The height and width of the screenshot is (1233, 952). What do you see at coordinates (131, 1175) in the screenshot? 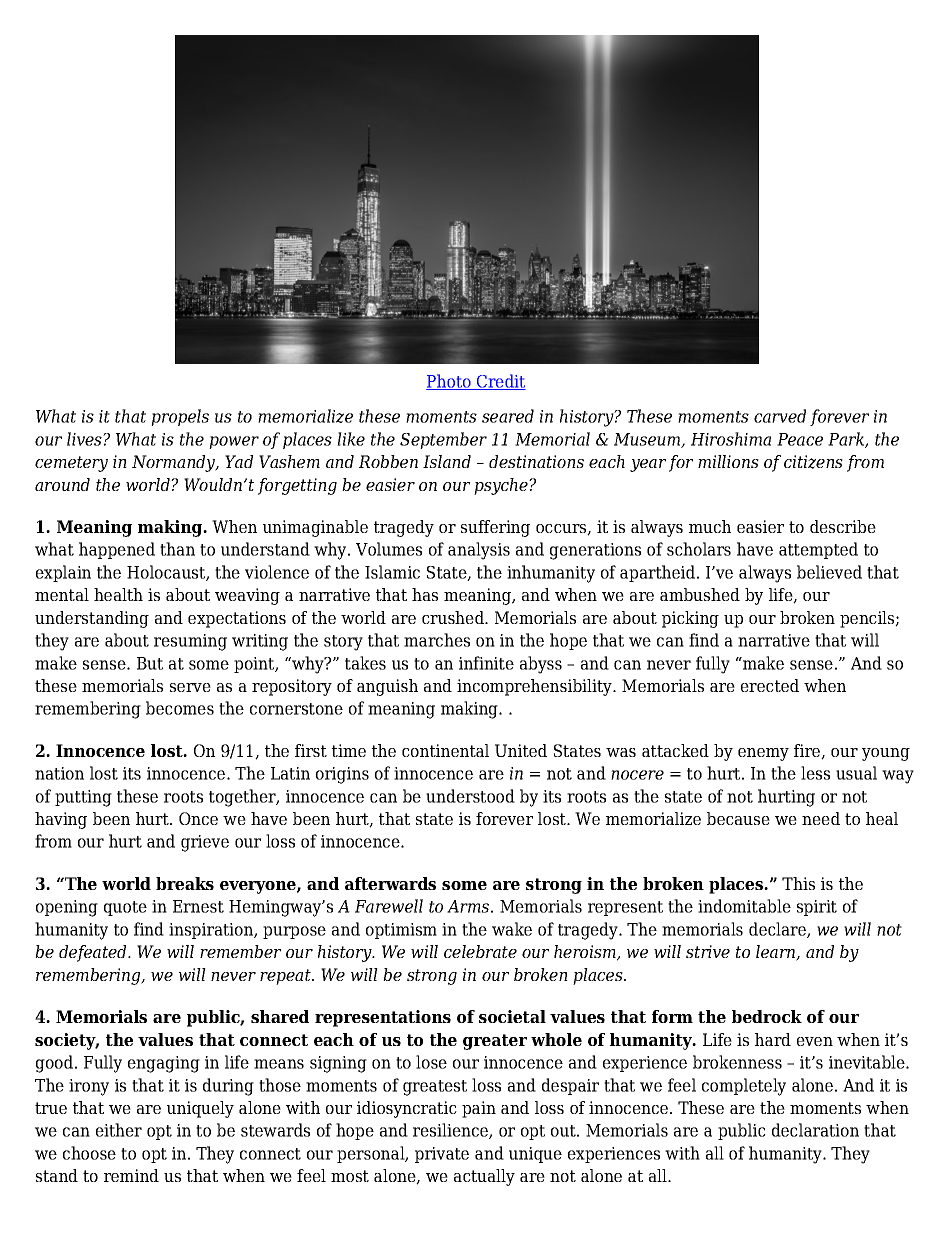
I see `remind` at bounding box center [131, 1175].
